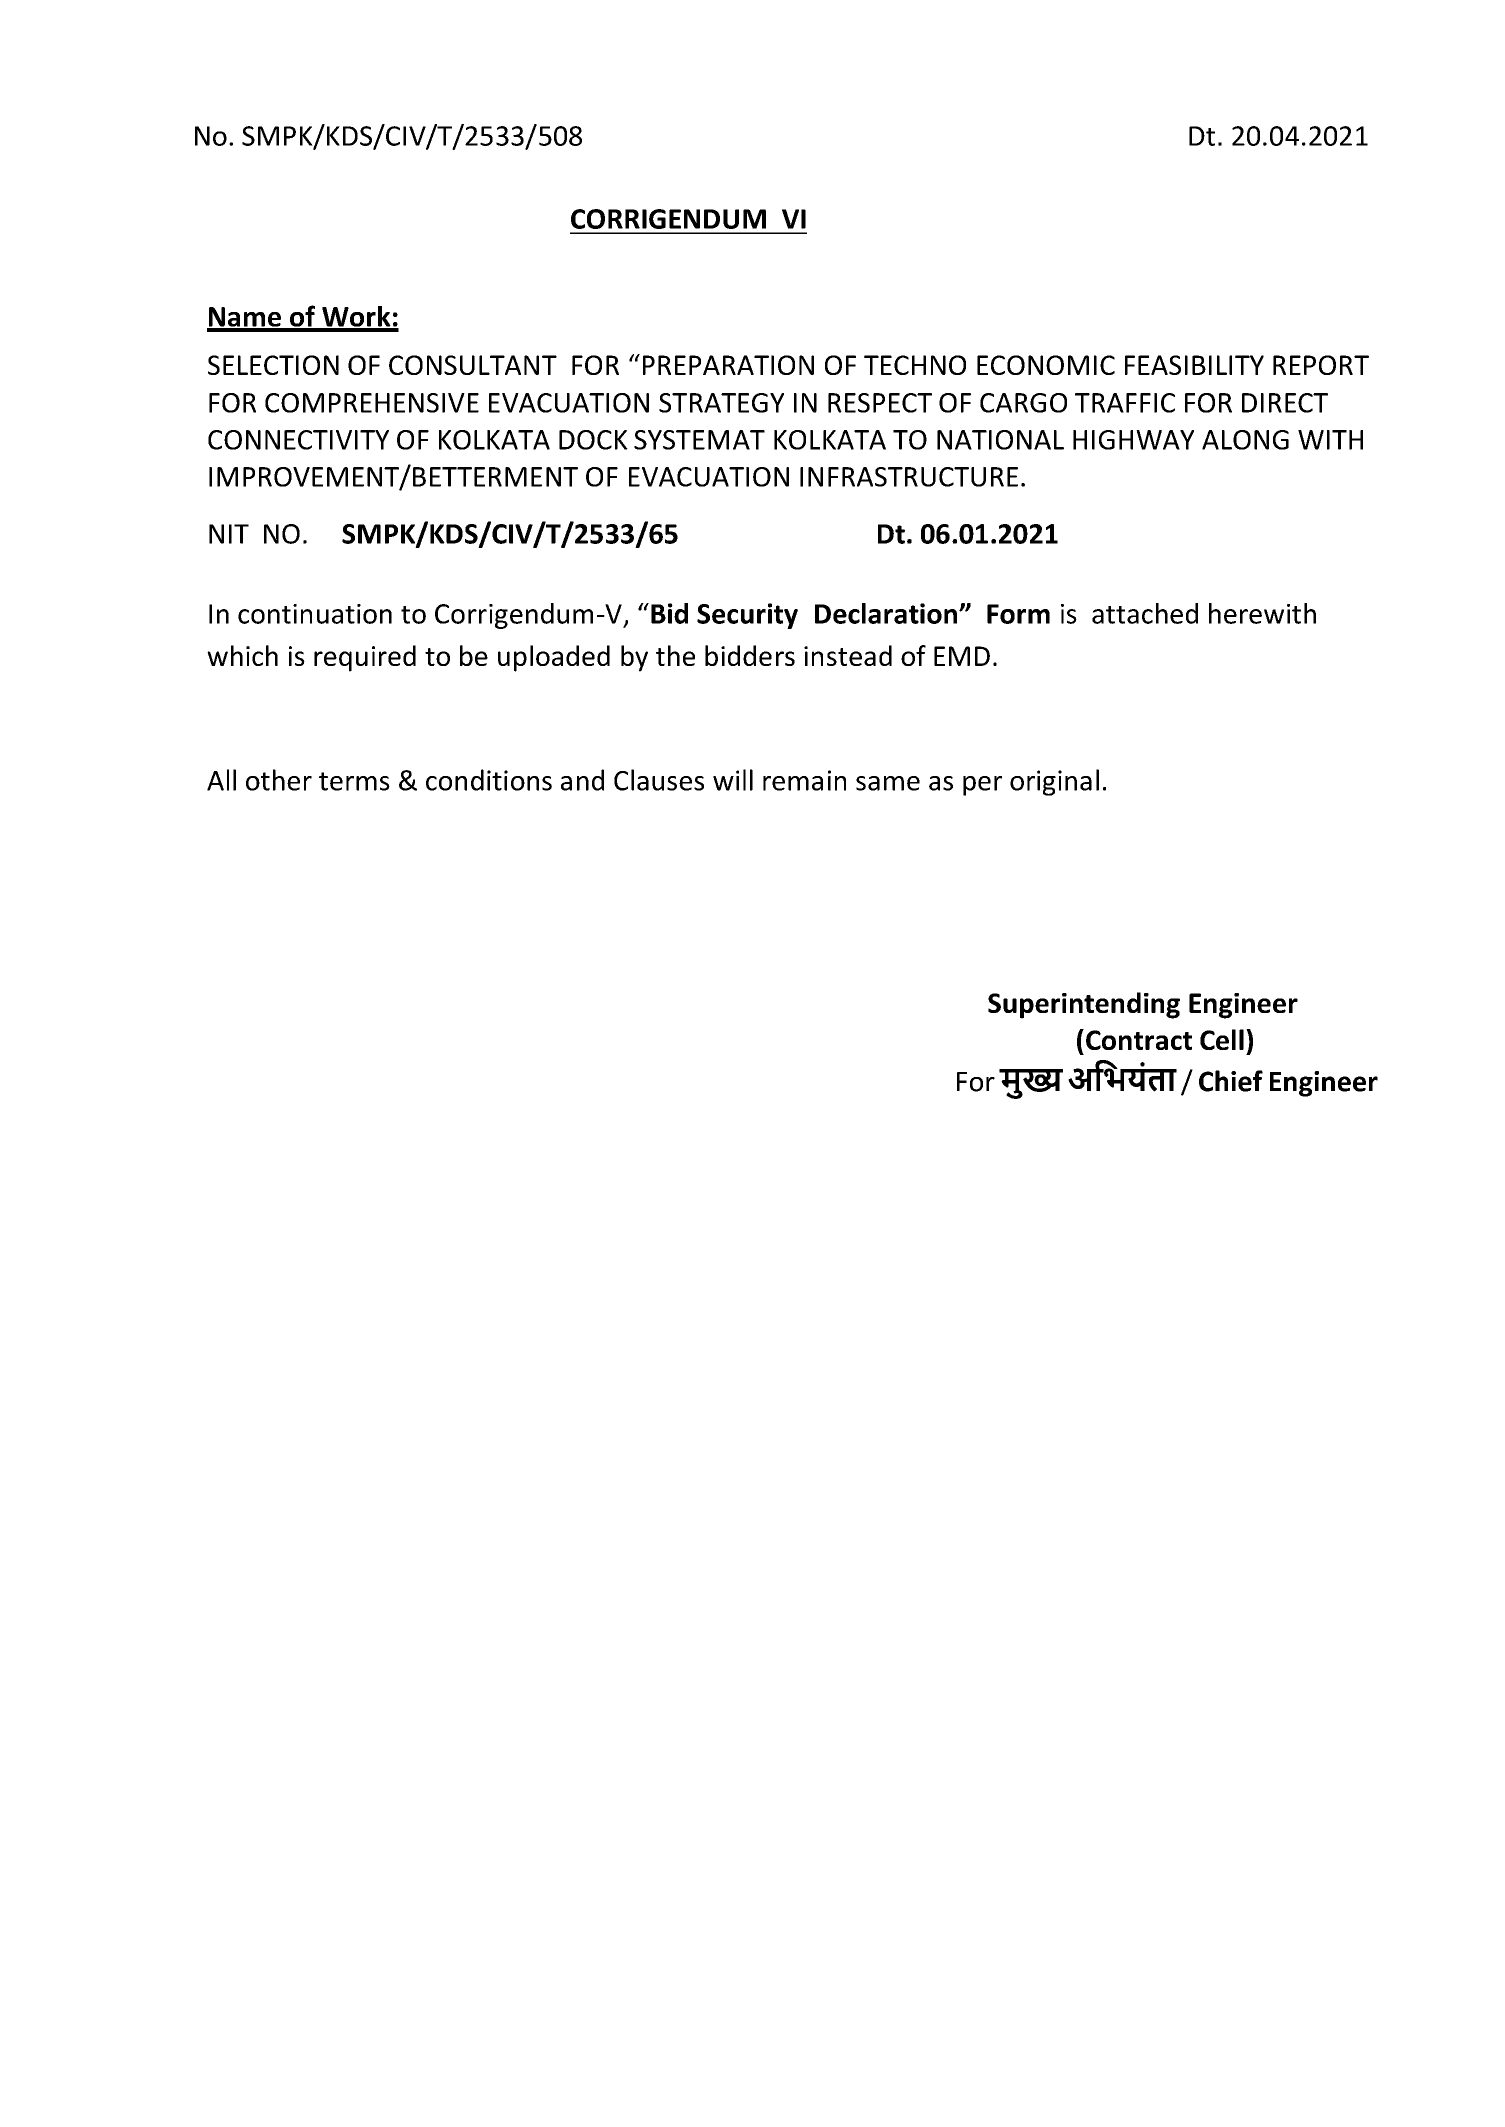 The width and height of the screenshot is (1505, 2127). I want to click on COMPREHENSIVE, so click(372, 403).
